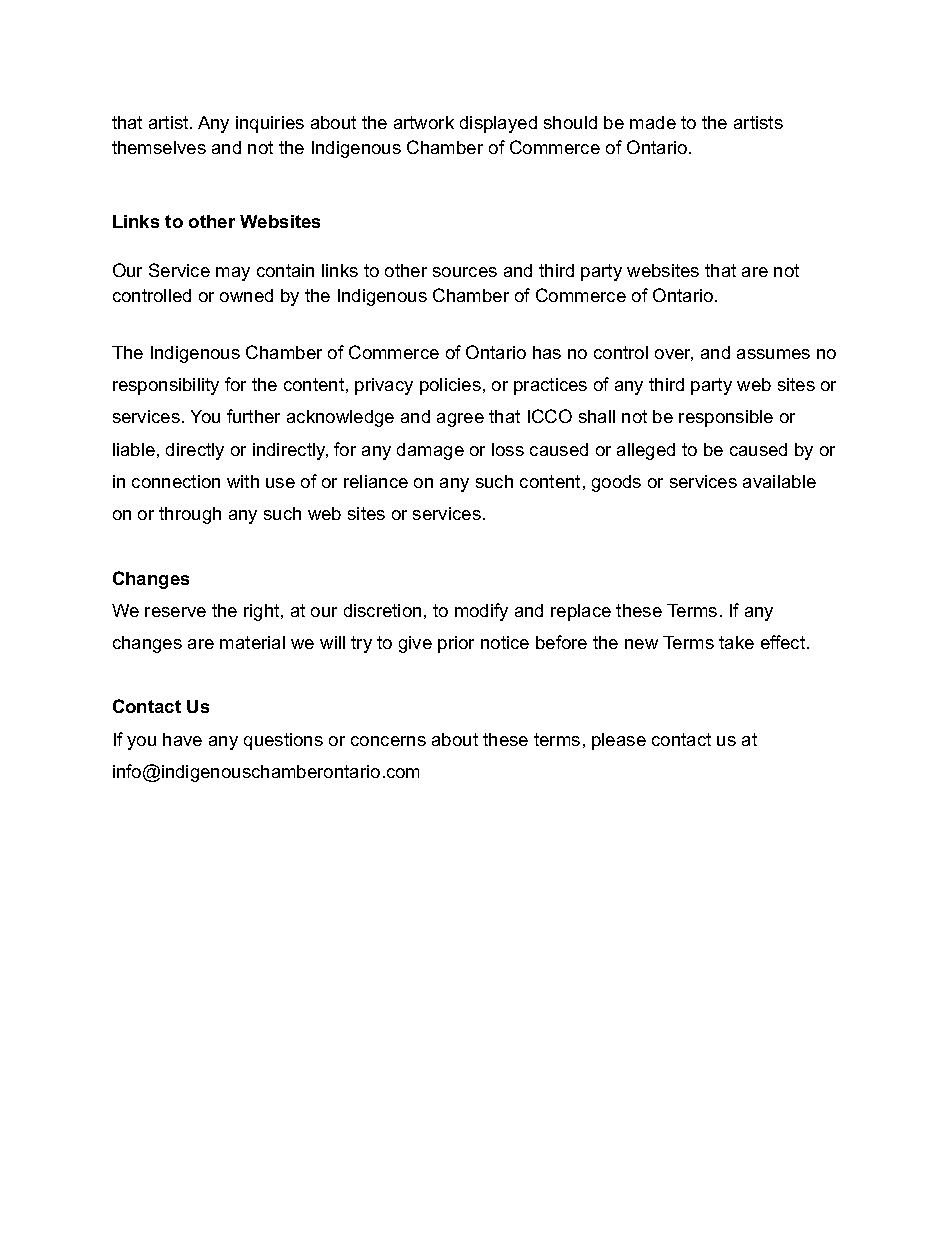 The height and width of the image is (1233, 952). I want to click on responsible, so click(726, 418).
